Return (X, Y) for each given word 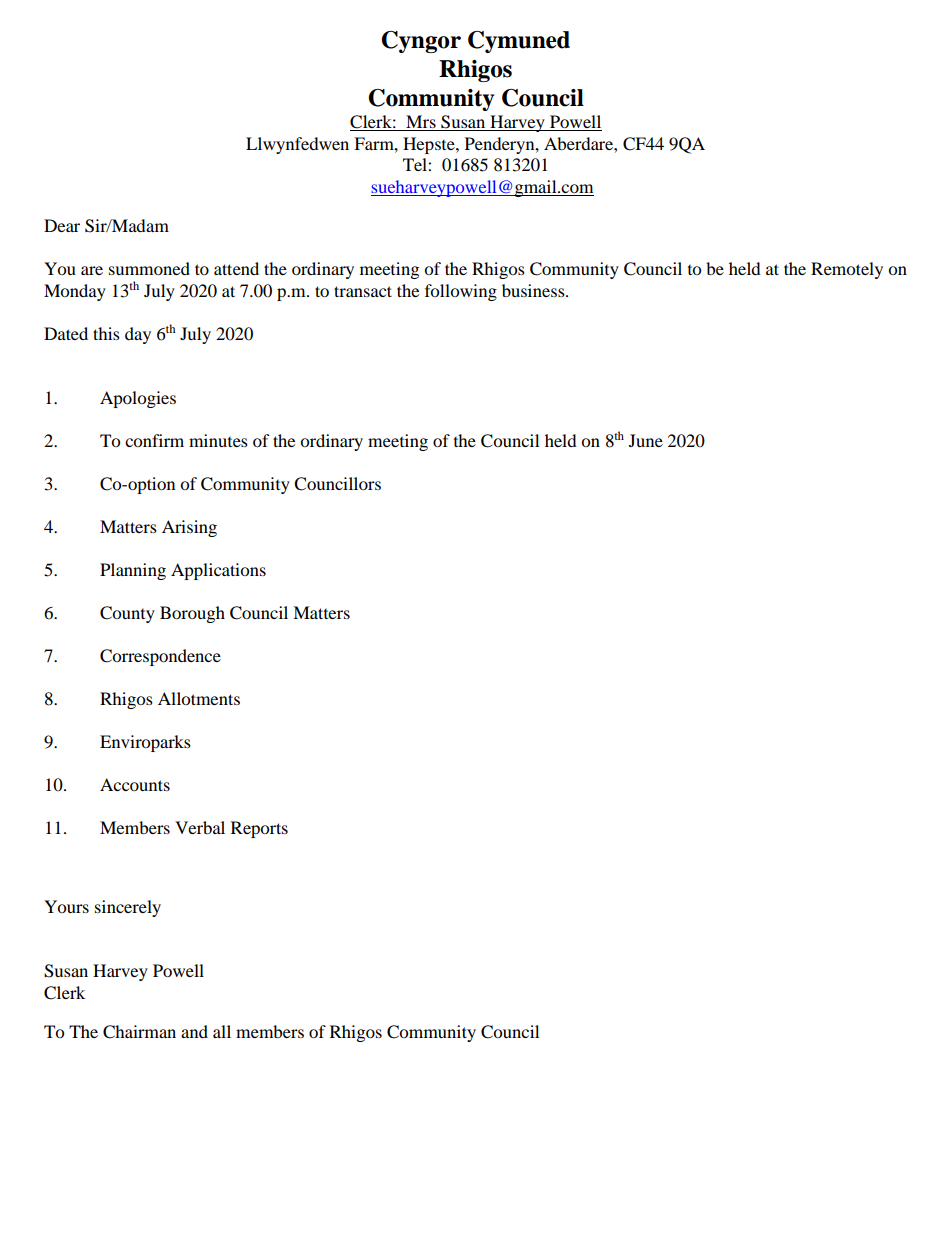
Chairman (139, 1032)
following (461, 292)
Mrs (421, 123)
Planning (133, 571)
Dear (62, 225)
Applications (218, 571)
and (194, 1031)
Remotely (847, 270)
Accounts (135, 784)
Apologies (138, 399)
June (646, 440)
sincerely (128, 908)
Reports (259, 829)
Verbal (200, 827)
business (534, 290)
